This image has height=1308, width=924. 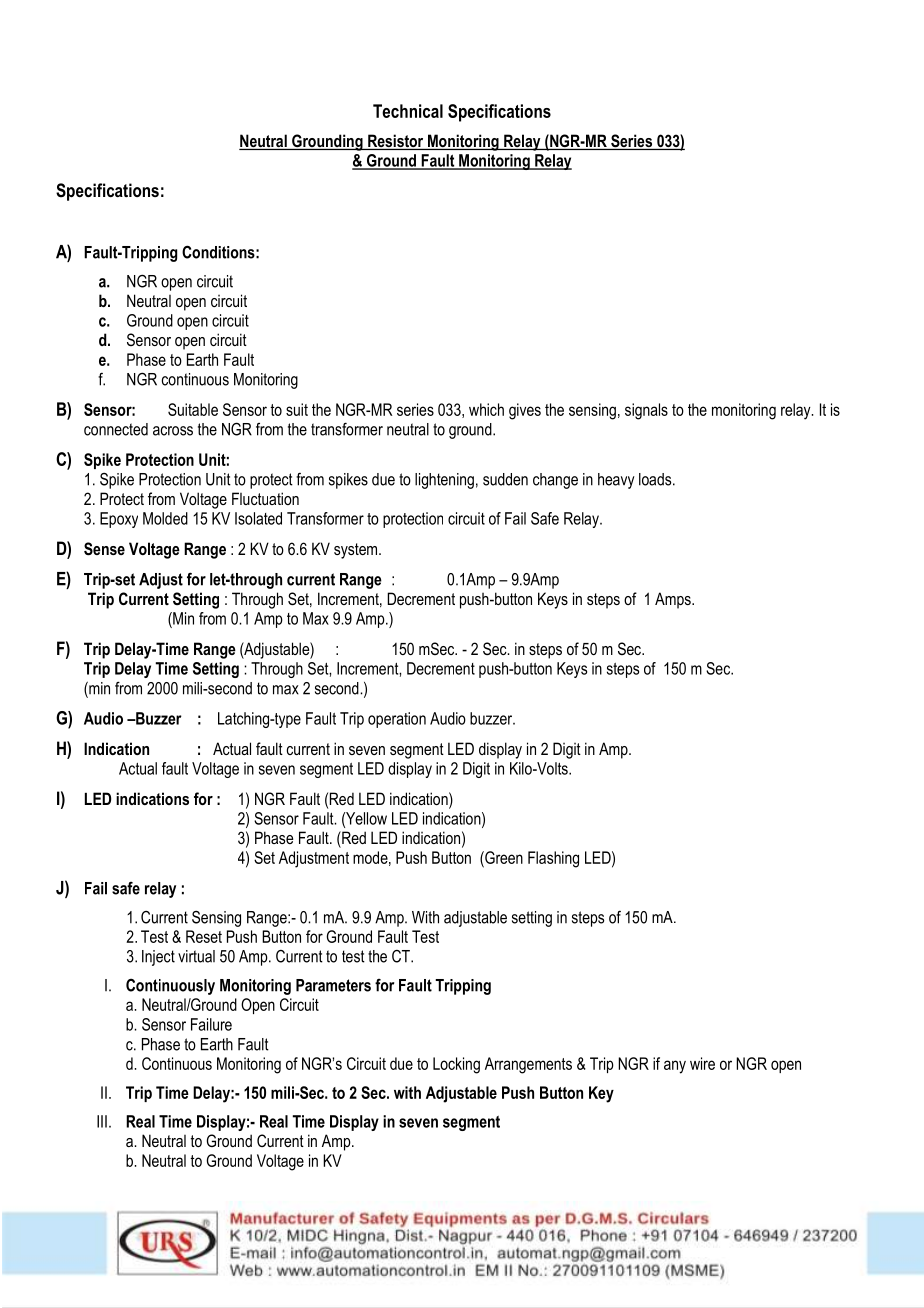 I want to click on gives, so click(x=525, y=411).
